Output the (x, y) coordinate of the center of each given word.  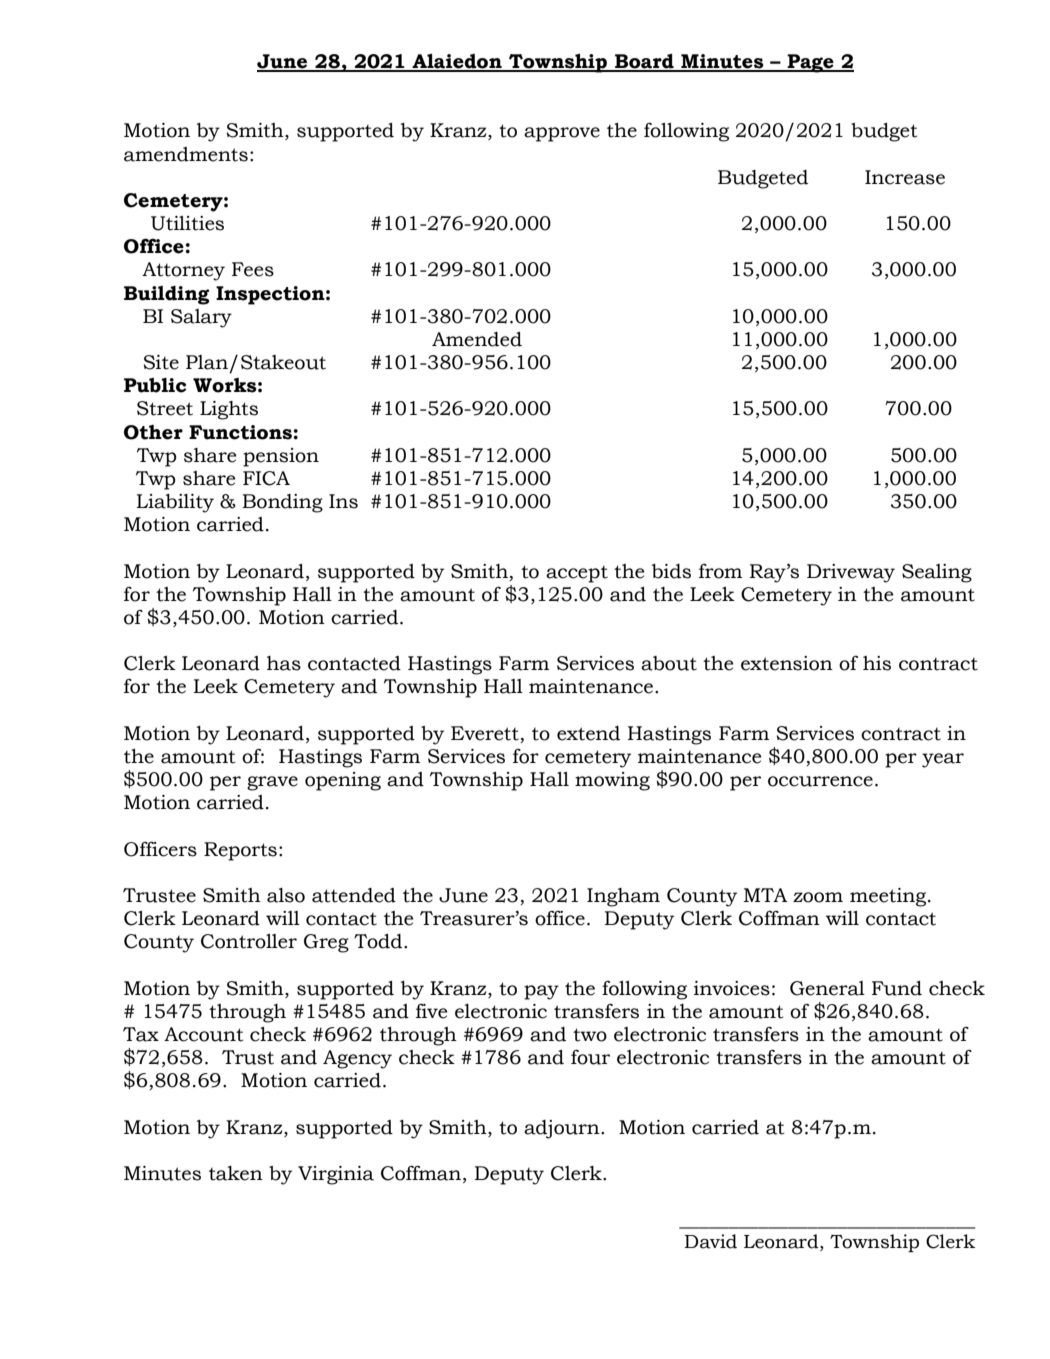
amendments (186, 154)
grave (272, 783)
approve (562, 134)
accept (577, 574)
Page (810, 63)
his (877, 663)
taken (236, 1173)
